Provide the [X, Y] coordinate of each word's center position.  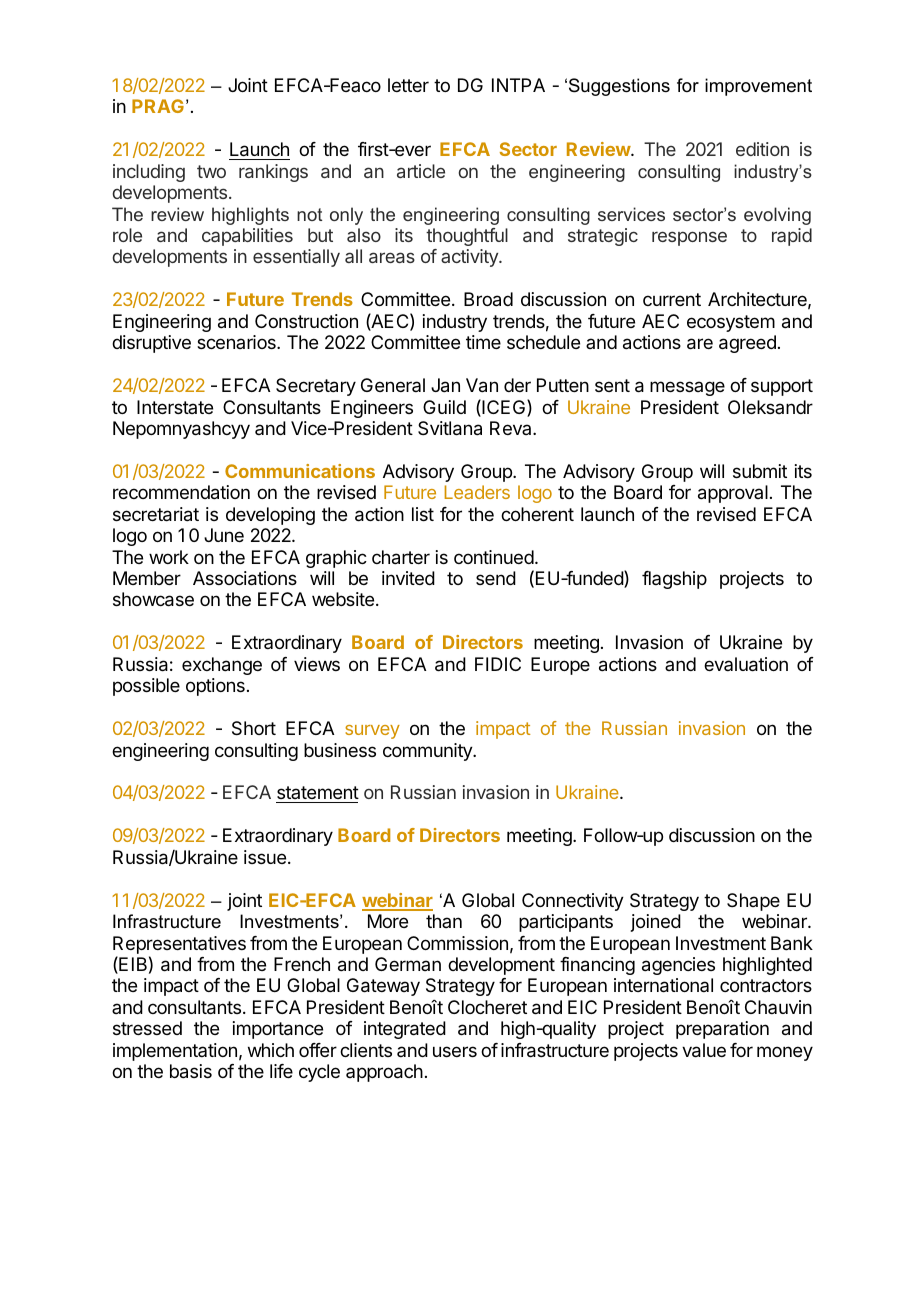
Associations [245, 578]
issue [265, 857]
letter [408, 85]
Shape [753, 902]
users [455, 1051]
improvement [758, 87]
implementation [175, 1052]
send [496, 578]
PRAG [158, 106]
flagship [674, 580]
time [483, 342]
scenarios [237, 342]
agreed [747, 344]
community [428, 752]
